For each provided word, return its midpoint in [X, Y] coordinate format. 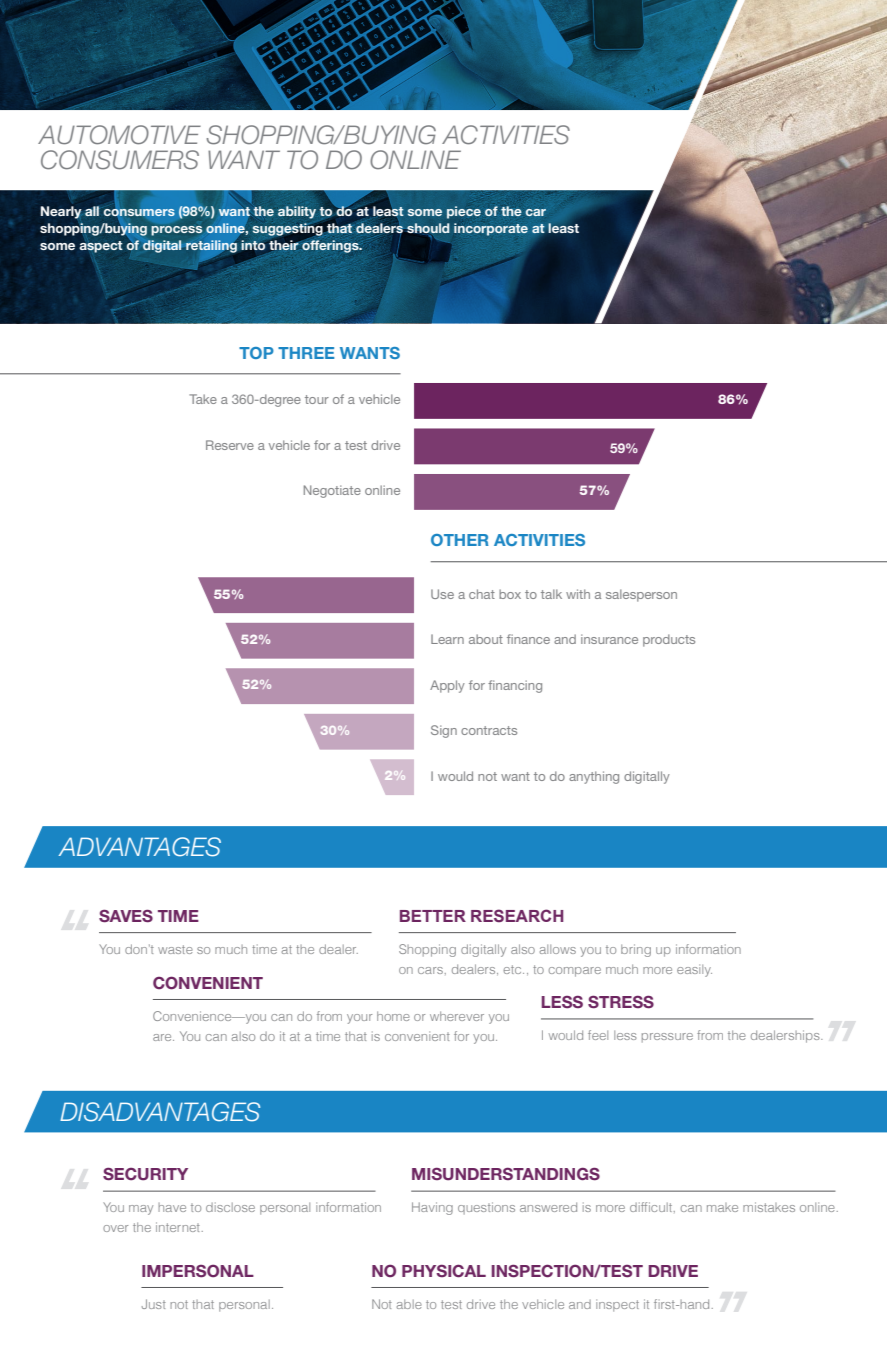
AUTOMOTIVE [119, 135]
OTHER [460, 540]
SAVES [126, 916]
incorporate [491, 229]
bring [636, 950]
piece [464, 212]
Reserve [230, 445]
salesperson [641, 595]
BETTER [433, 916]
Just [154, 1304]
